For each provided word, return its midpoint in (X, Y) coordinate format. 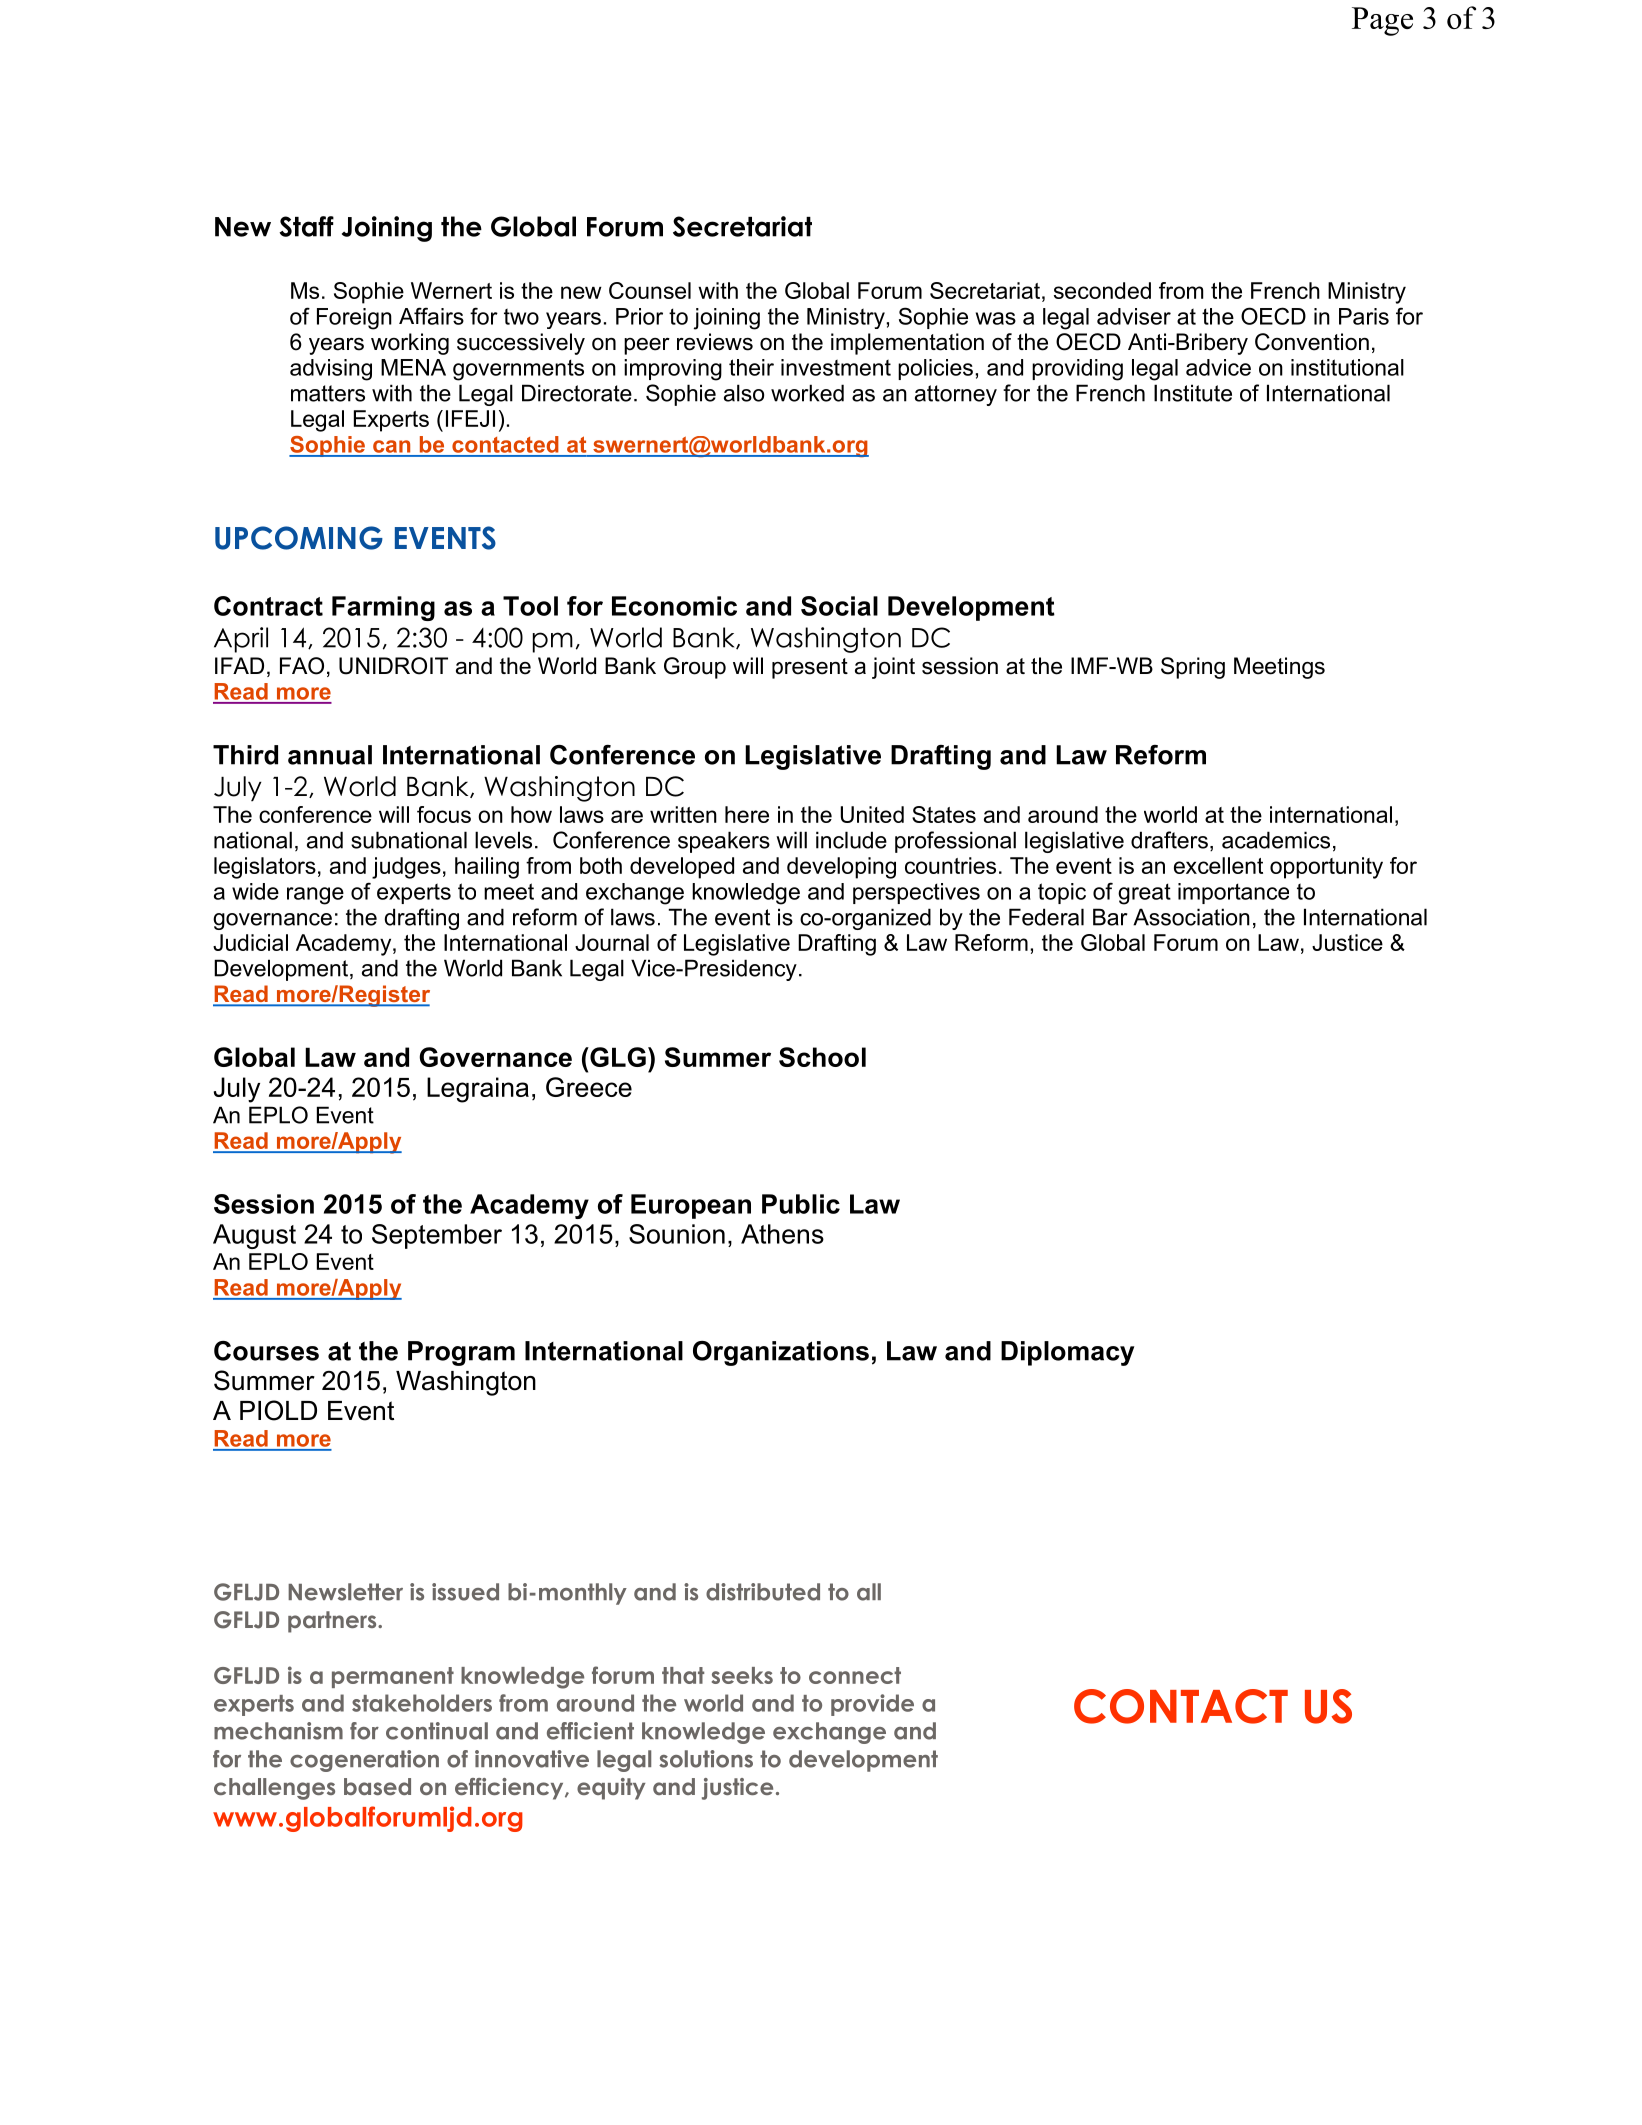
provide (872, 1705)
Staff (306, 226)
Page (1382, 21)
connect (855, 1675)
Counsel (650, 290)
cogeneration (364, 1761)
